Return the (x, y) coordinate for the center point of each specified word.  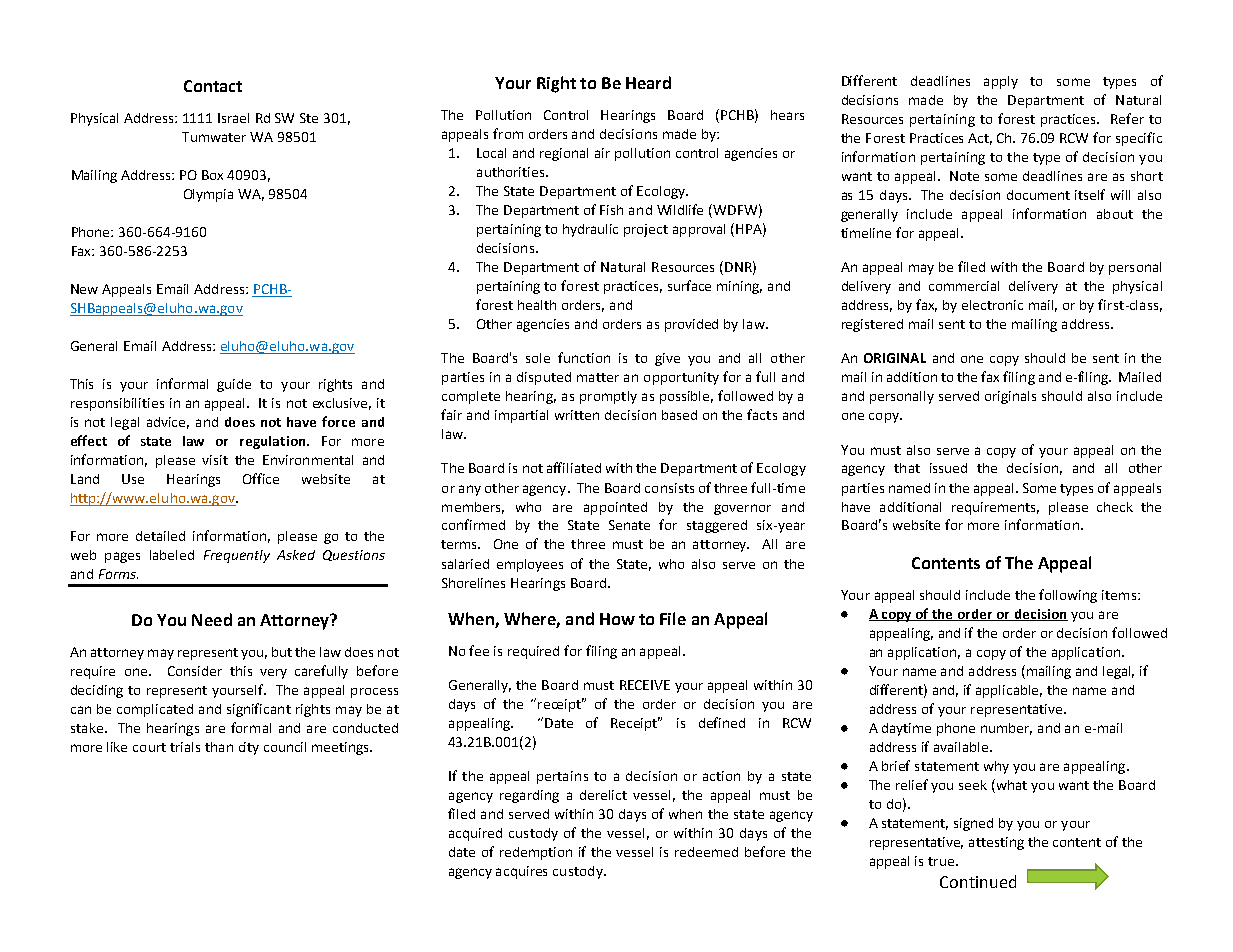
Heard (648, 82)
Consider (195, 671)
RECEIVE (645, 685)
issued (948, 468)
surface (689, 285)
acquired (475, 834)
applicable (1009, 691)
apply (1001, 82)
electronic (992, 305)
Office (261, 478)
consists (669, 488)
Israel (233, 118)
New (84, 289)
